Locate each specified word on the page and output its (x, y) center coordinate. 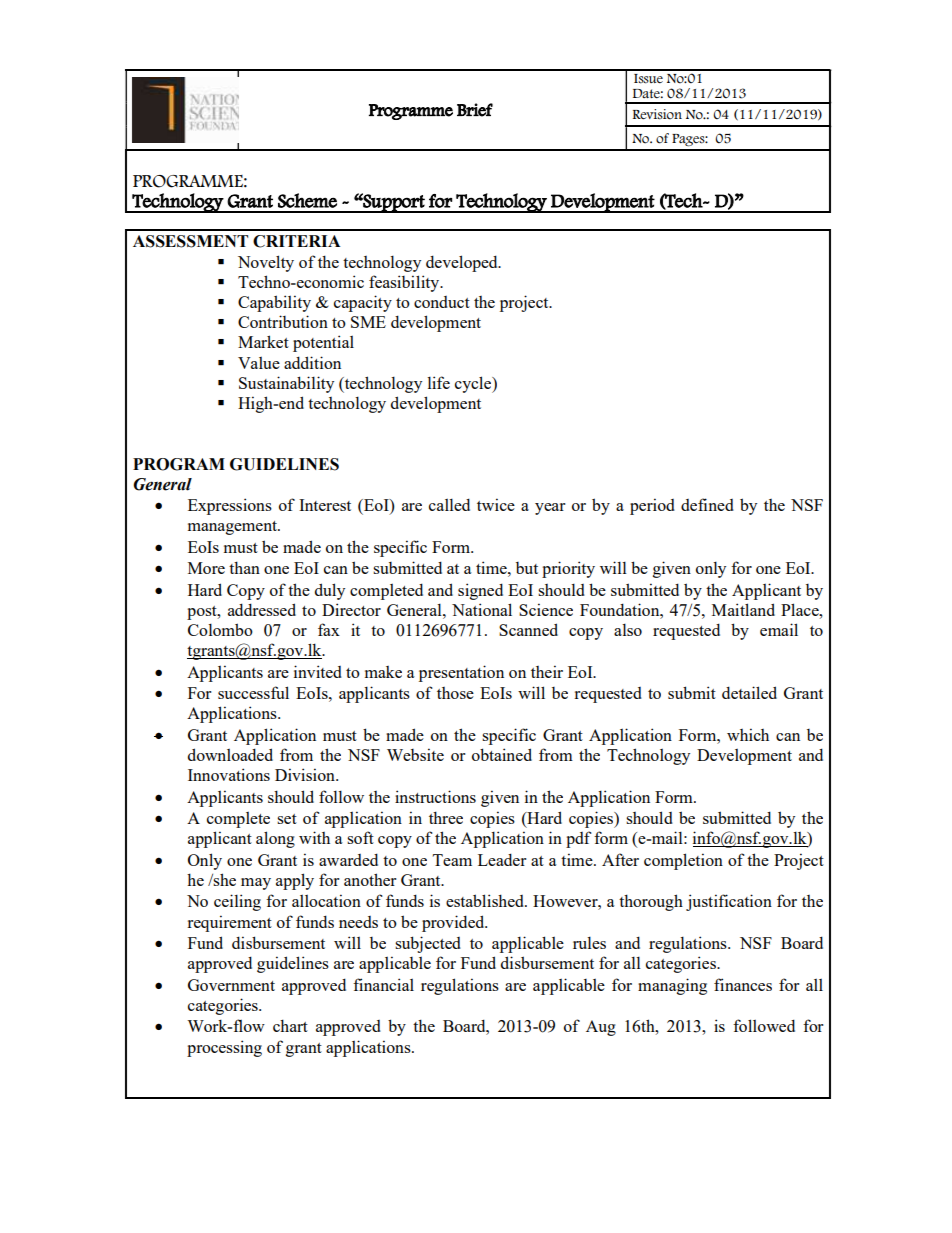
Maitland (743, 609)
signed (480, 591)
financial (383, 984)
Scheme (307, 200)
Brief (475, 110)
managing (672, 986)
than (244, 567)
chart (290, 1025)
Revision (657, 114)
